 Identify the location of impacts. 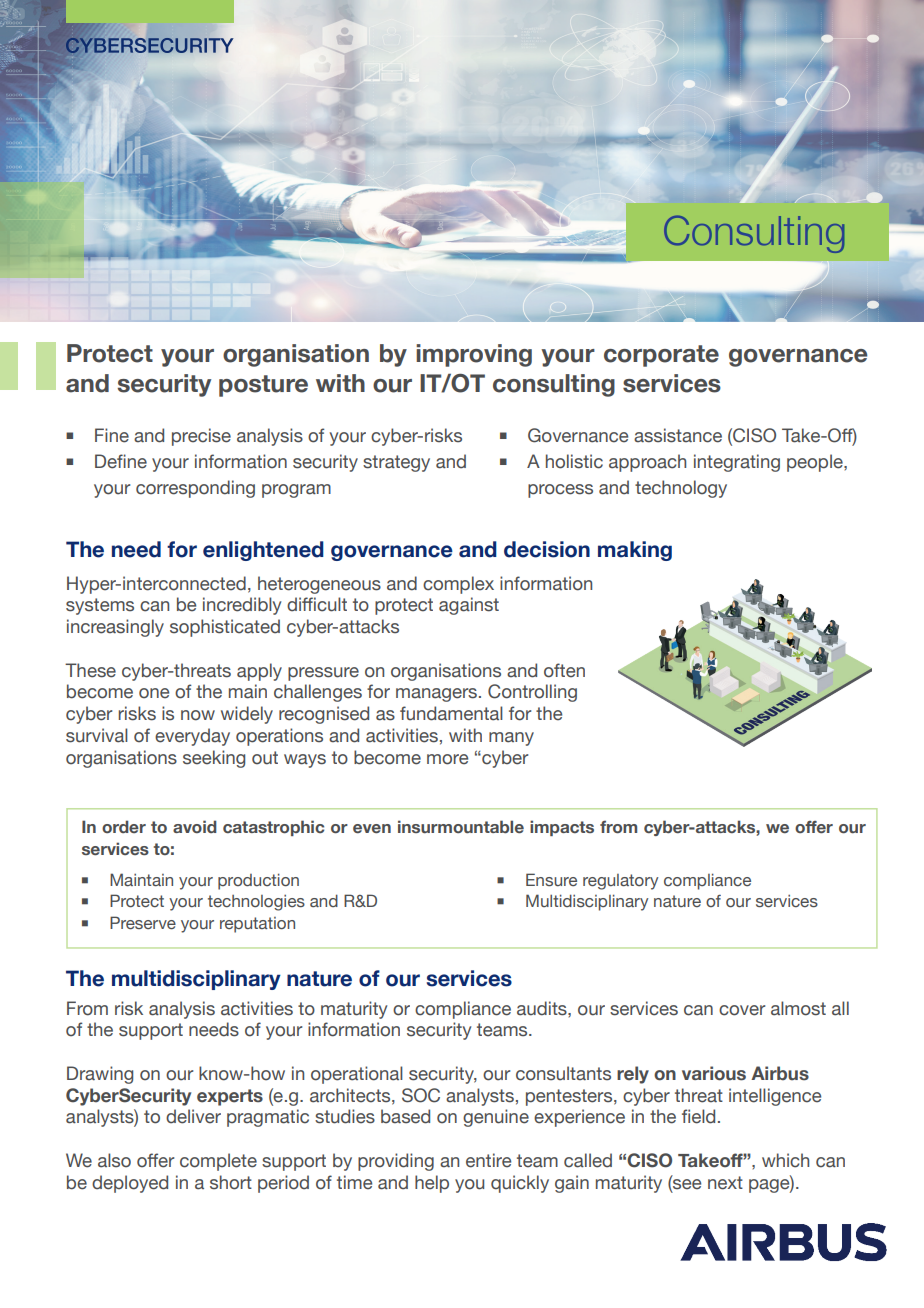
(562, 828).
